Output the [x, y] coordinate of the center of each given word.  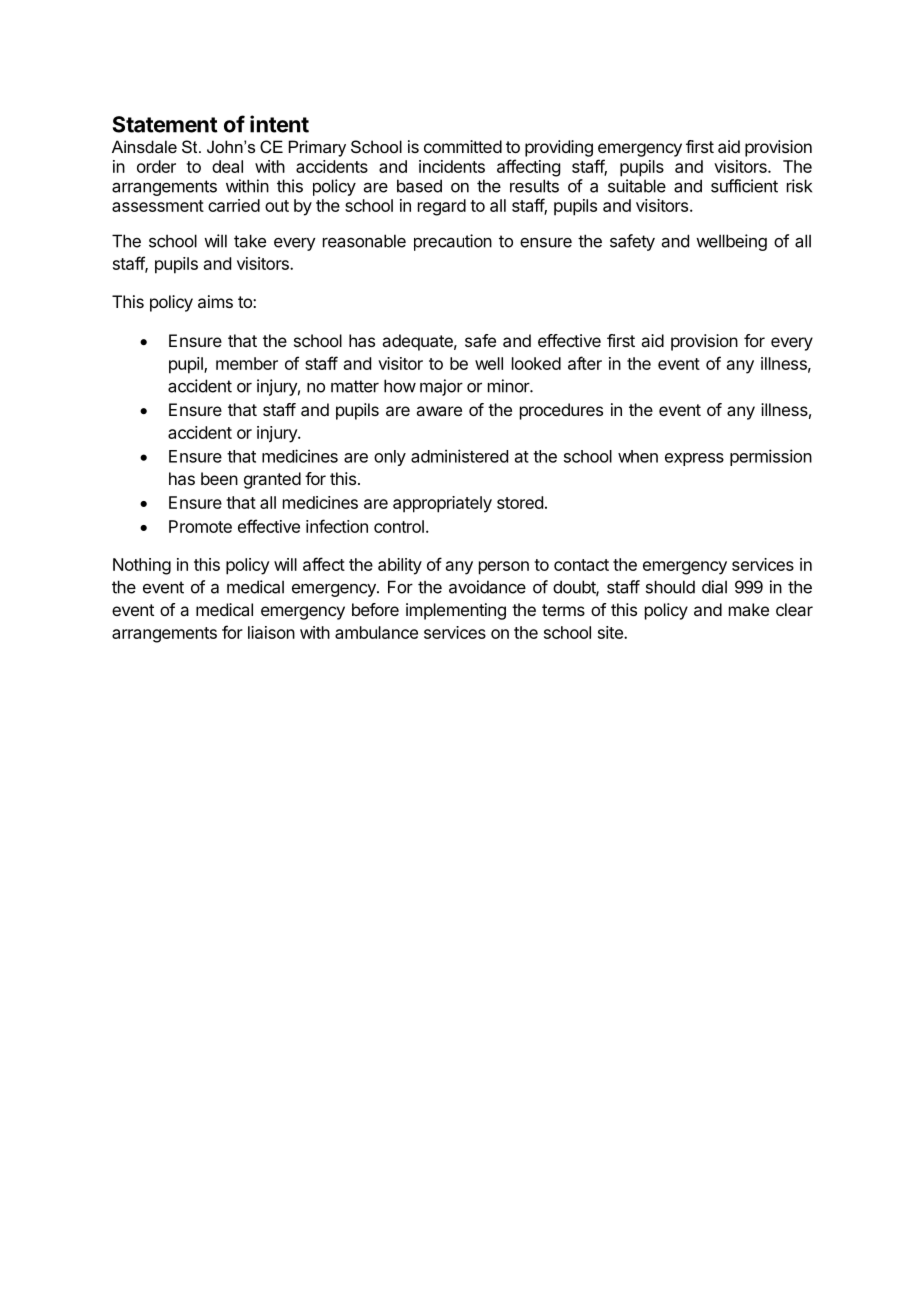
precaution [453, 242]
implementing [456, 611]
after [585, 363]
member [247, 363]
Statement [165, 124]
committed [463, 146]
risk [799, 186]
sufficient [744, 186]
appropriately [442, 504]
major [441, 387]
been [219, 478]
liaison [271, 632]
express [694, 459]
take [250, 241]
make [749, 609]
